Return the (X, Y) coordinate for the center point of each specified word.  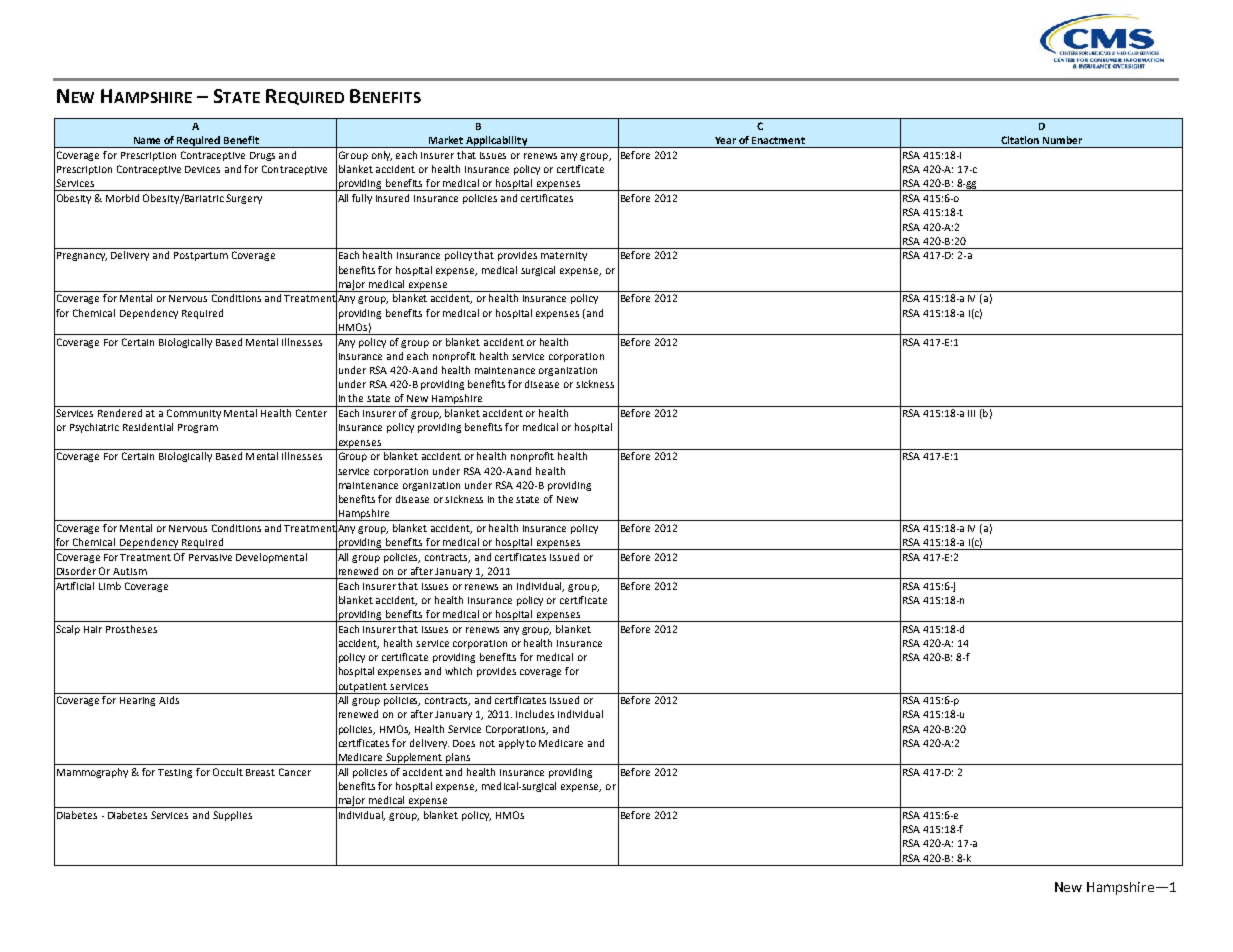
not (487, 743)
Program (198, 428)
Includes (535, 714)
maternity (564, 256)
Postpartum (201, 256)
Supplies (232, 816)
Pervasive (210, 557)
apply (511, 744)
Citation (1020, 140)
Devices (202, 169)
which (458, 671)
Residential (148, 427)
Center (311, 413)
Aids (169, 700)
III (971, 413)
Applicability (497, 142)
